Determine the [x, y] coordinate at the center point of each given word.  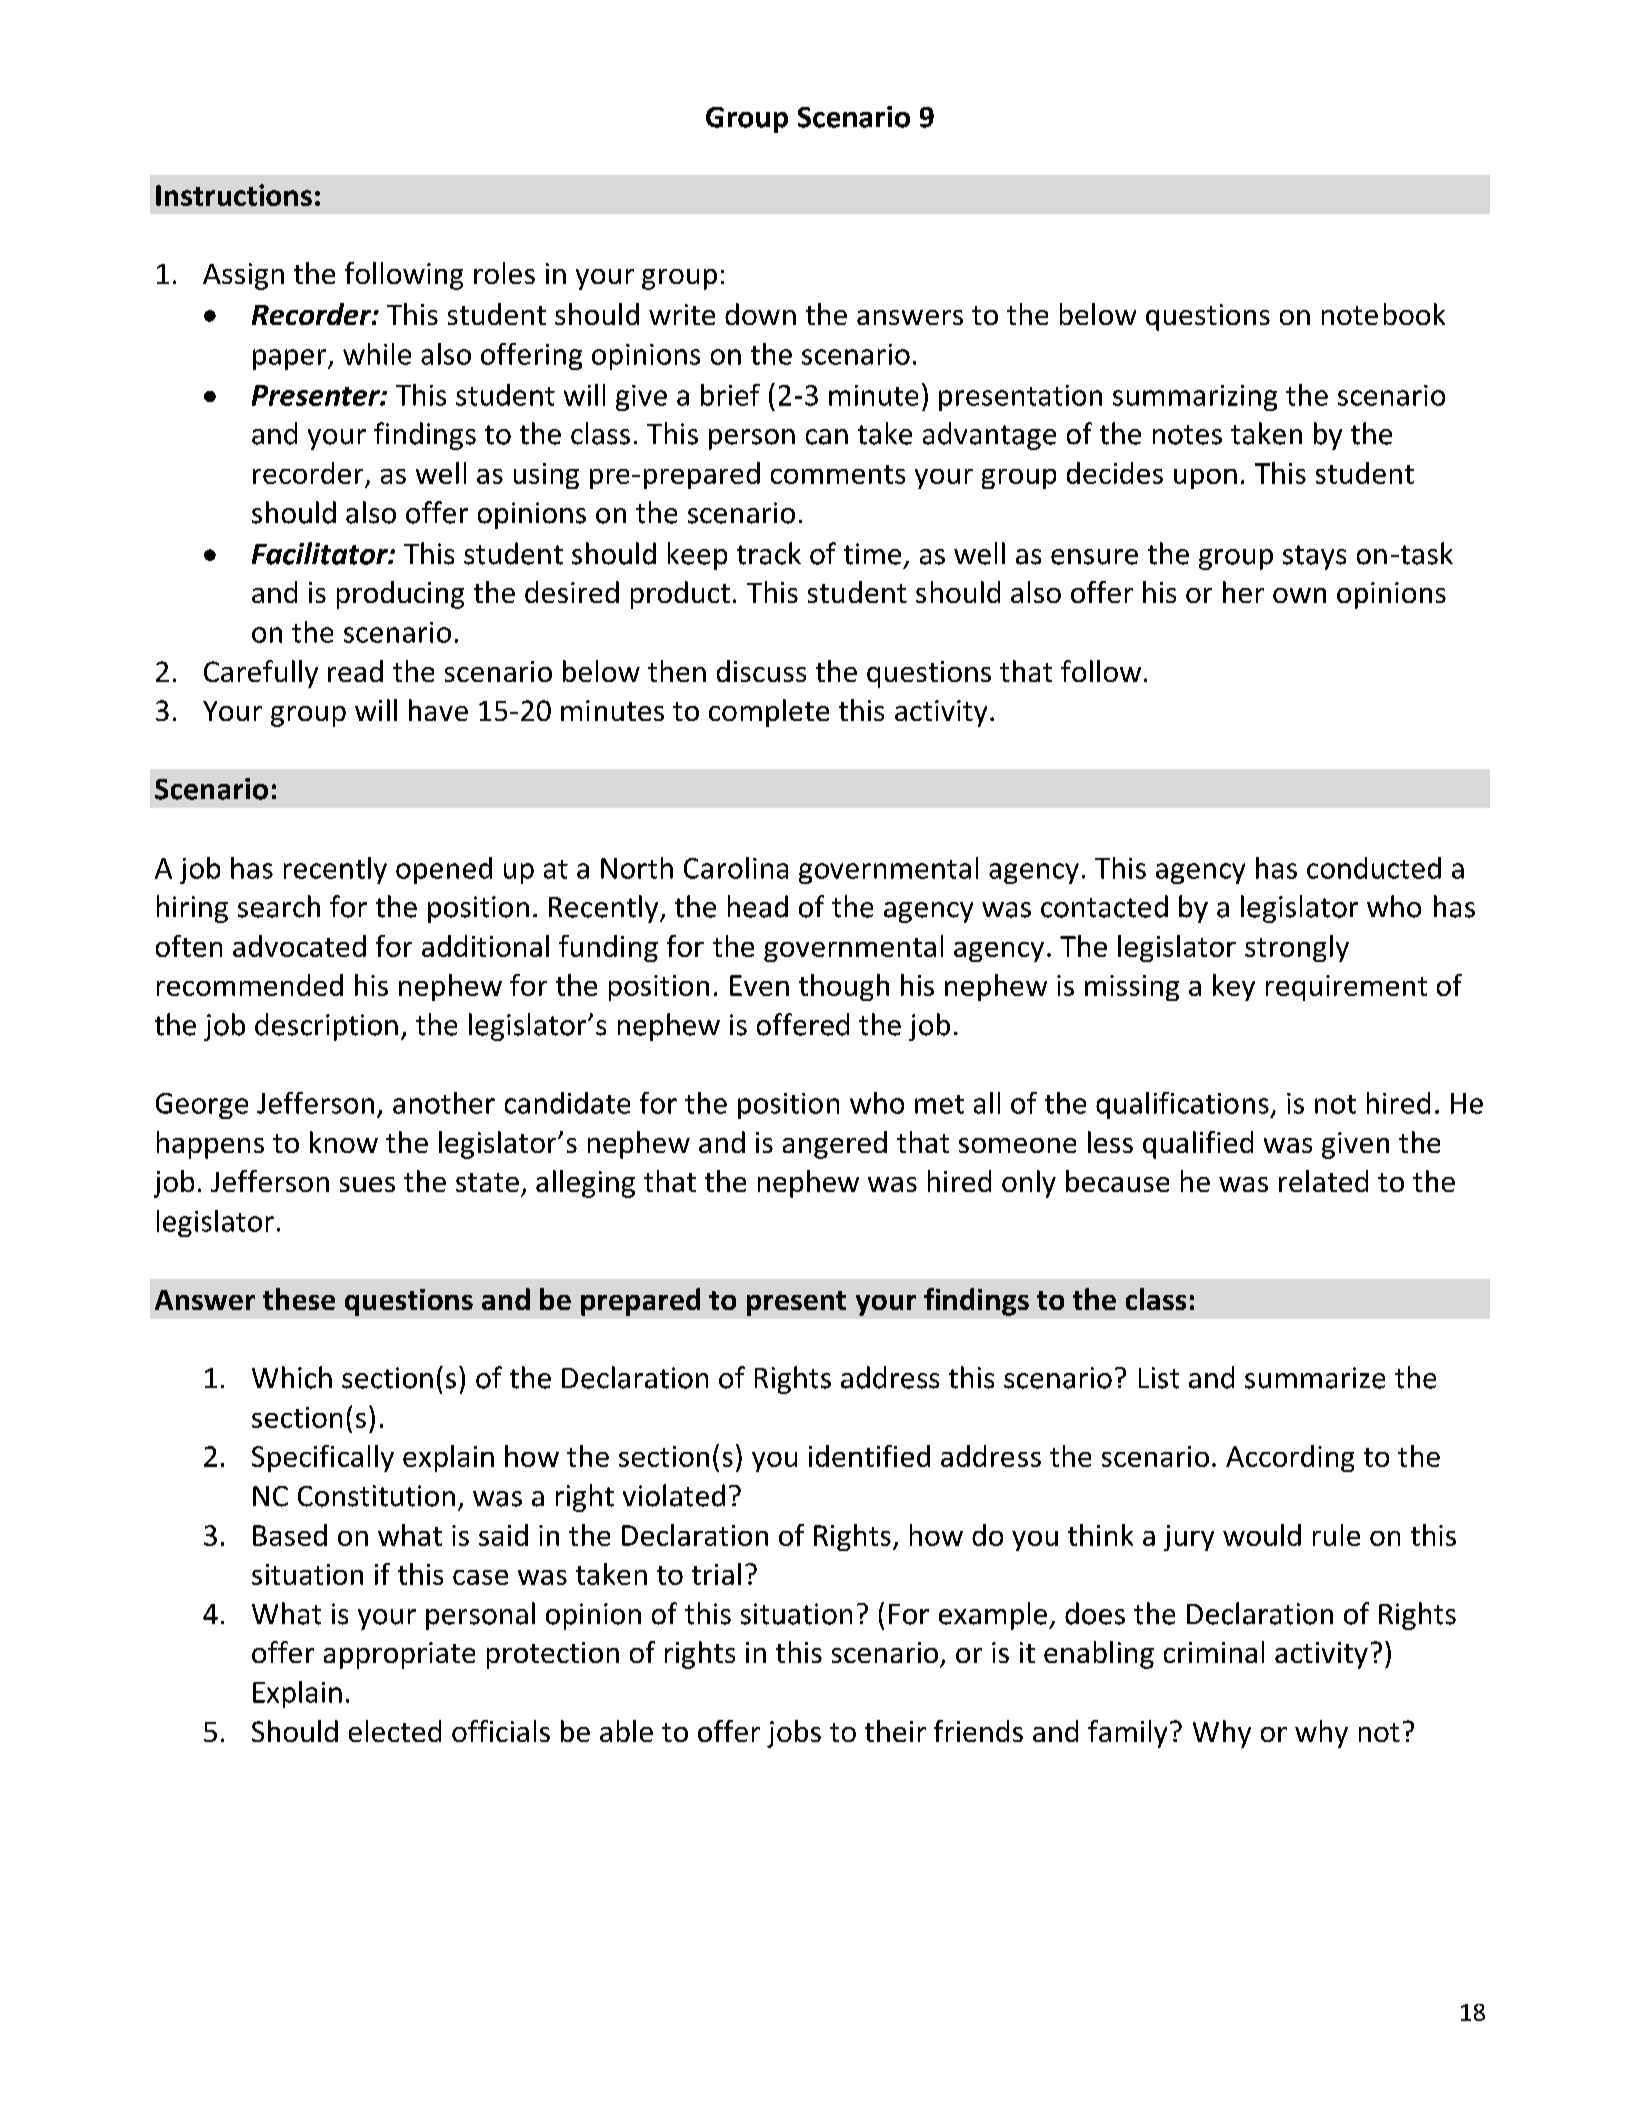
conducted [1374, 868]
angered [835, 1145]
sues [367, 1184]
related [1323, 1181]
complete [769, 713]
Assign [243, 276]
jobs [794, 1734]
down [760, 314]
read [355, 671]
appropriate [399, 1655]
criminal [1214, 1652]
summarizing [1195, 398]
